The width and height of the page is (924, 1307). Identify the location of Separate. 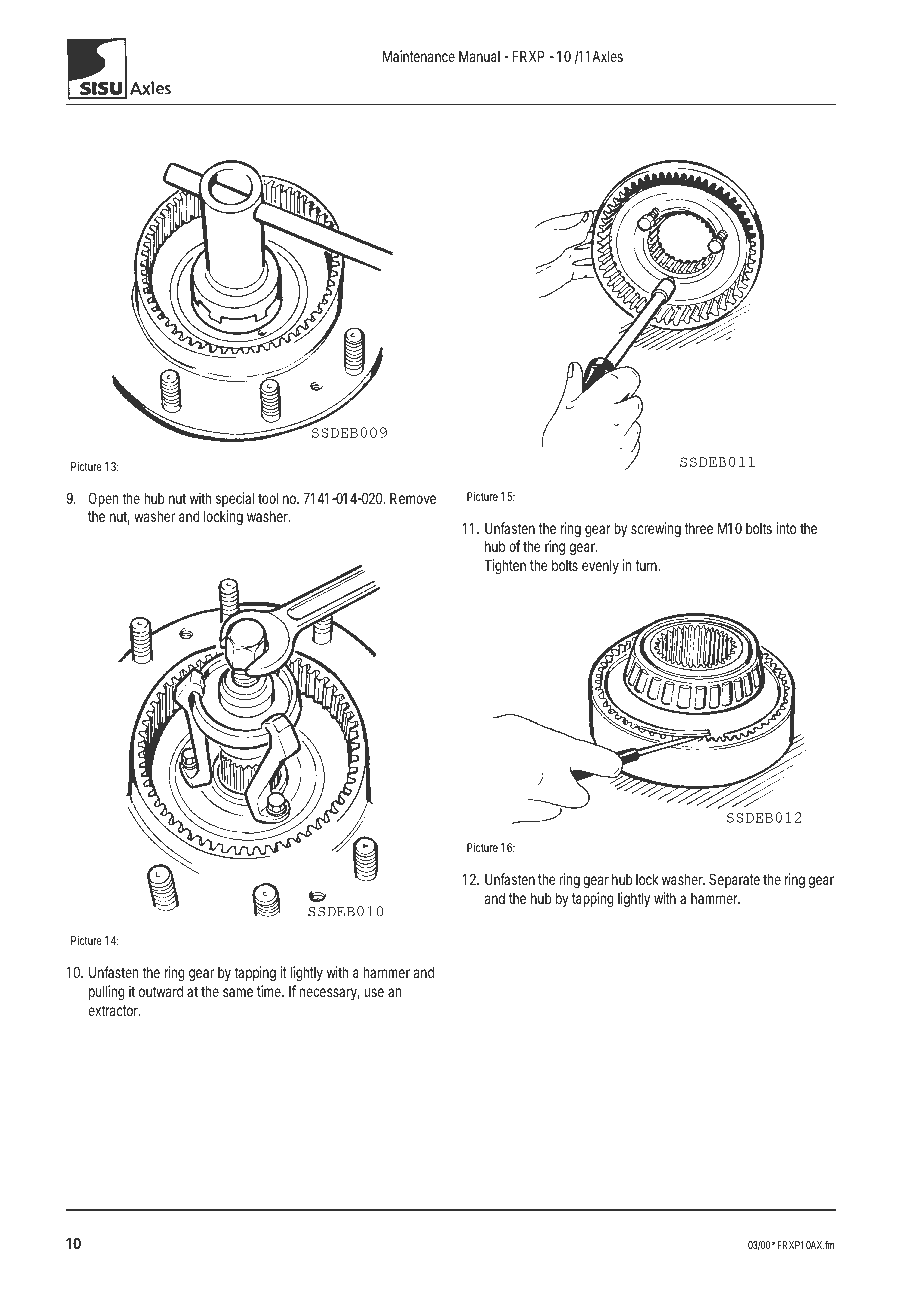
(734, 880).
